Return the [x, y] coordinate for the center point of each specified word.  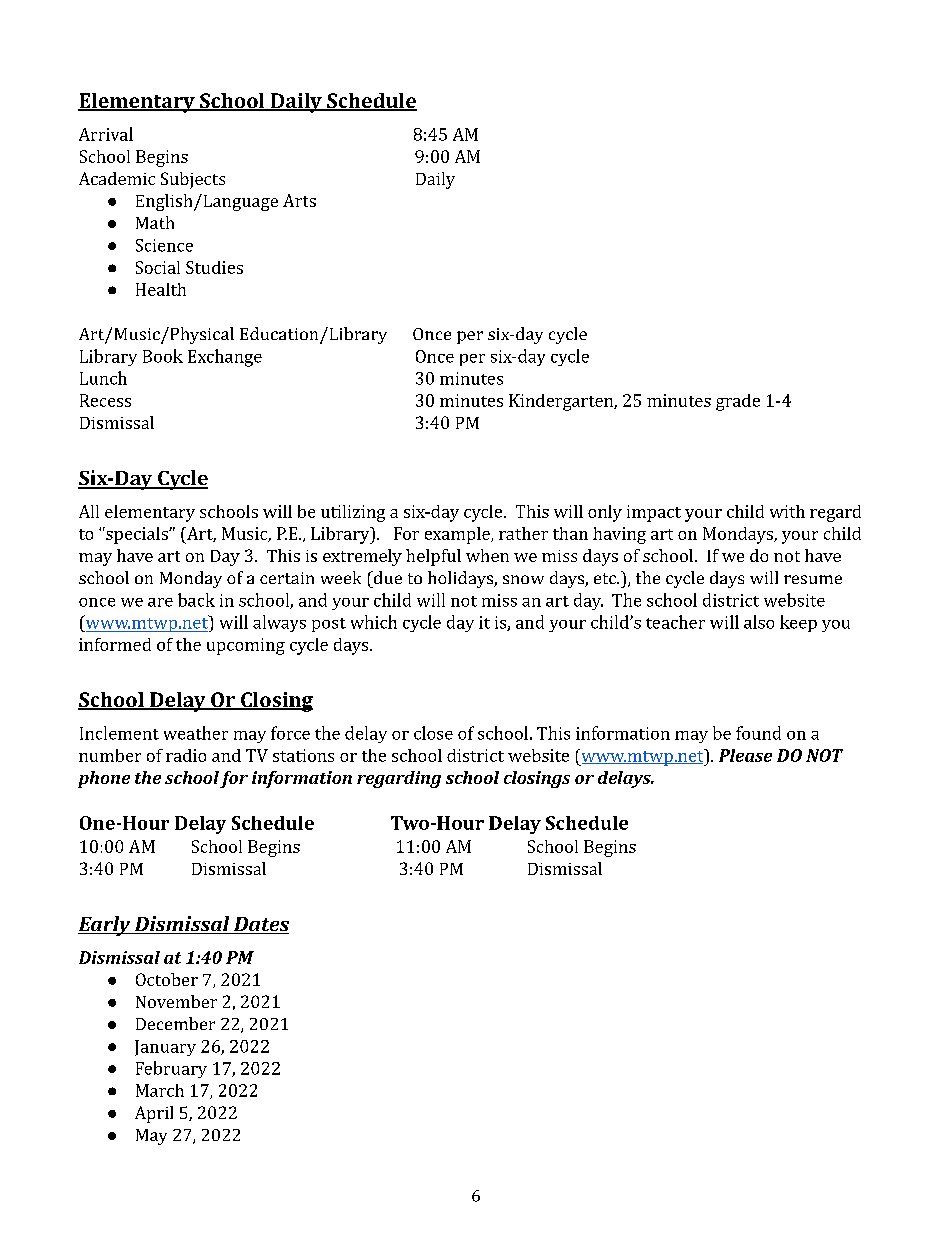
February [171, 1069]
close [433, 733]
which [374, 622]
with [787, 511]
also [759, 622]
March [160, 1090]
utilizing [353, 513]
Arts [299, 200]
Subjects [193, 180]
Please [745, 755]
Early [105, 926]
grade [738, 402]
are [160, 602]
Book [163, 356]
